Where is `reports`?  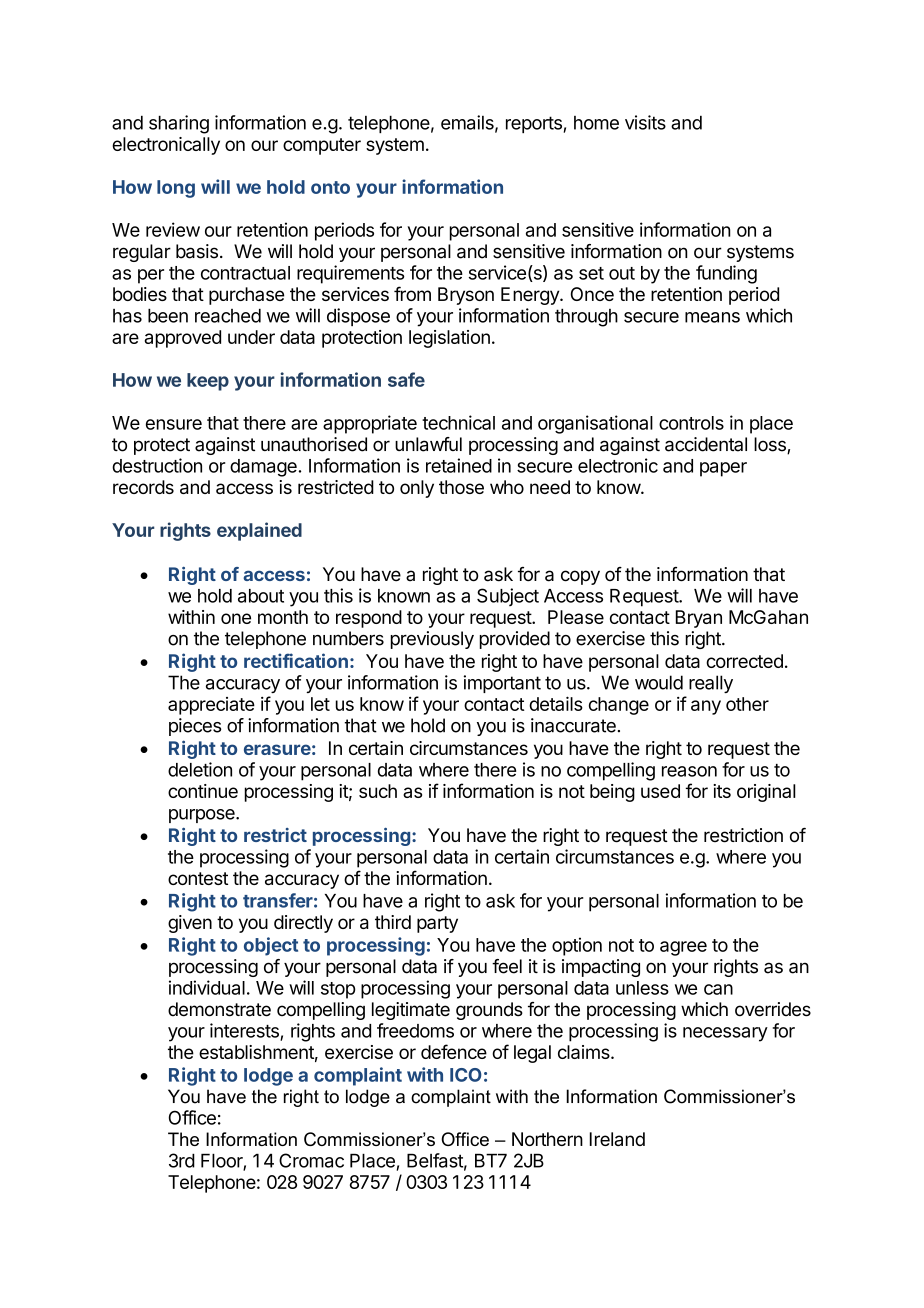 reports is located at coordinates (534, 124).
